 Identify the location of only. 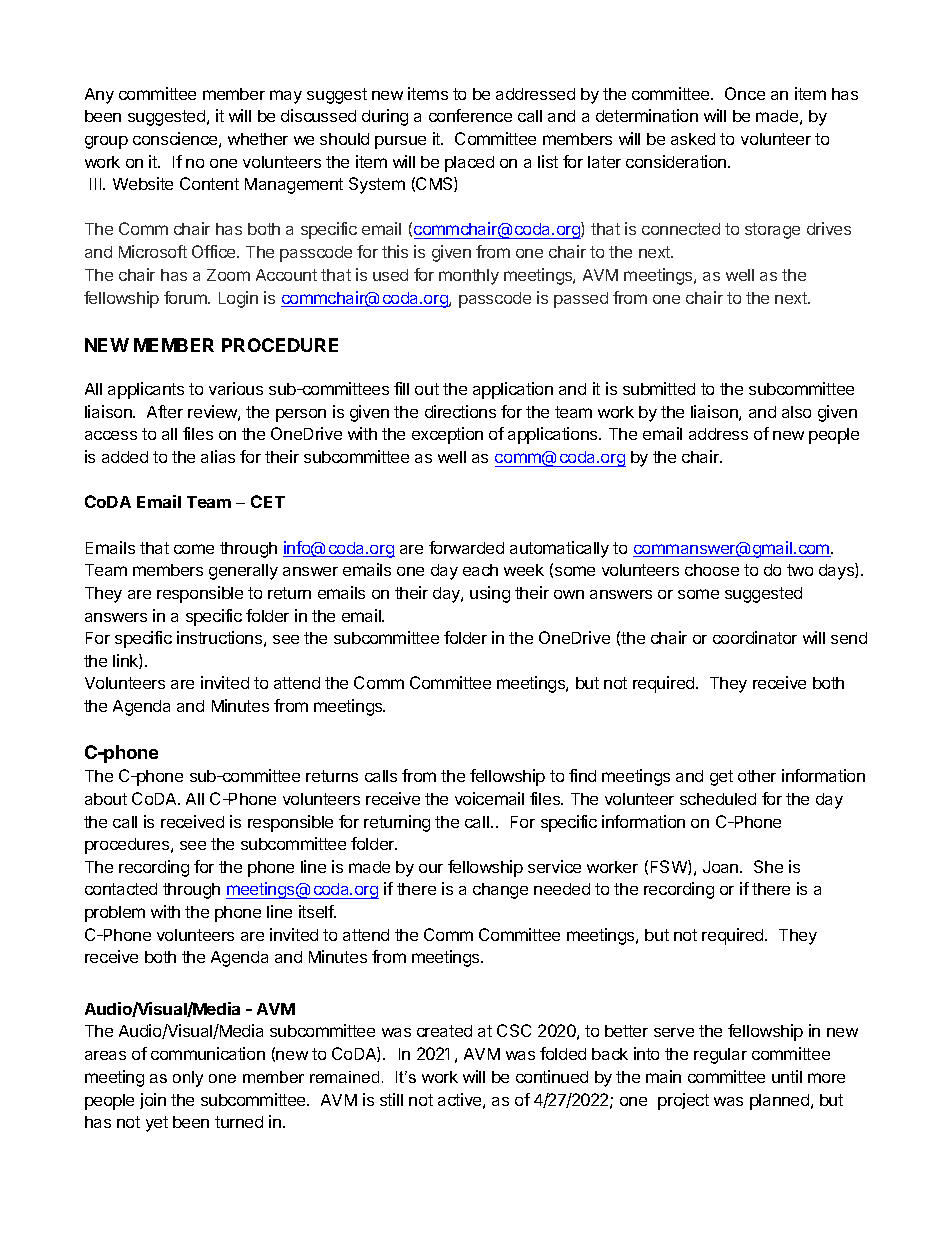
(188, 1079).
